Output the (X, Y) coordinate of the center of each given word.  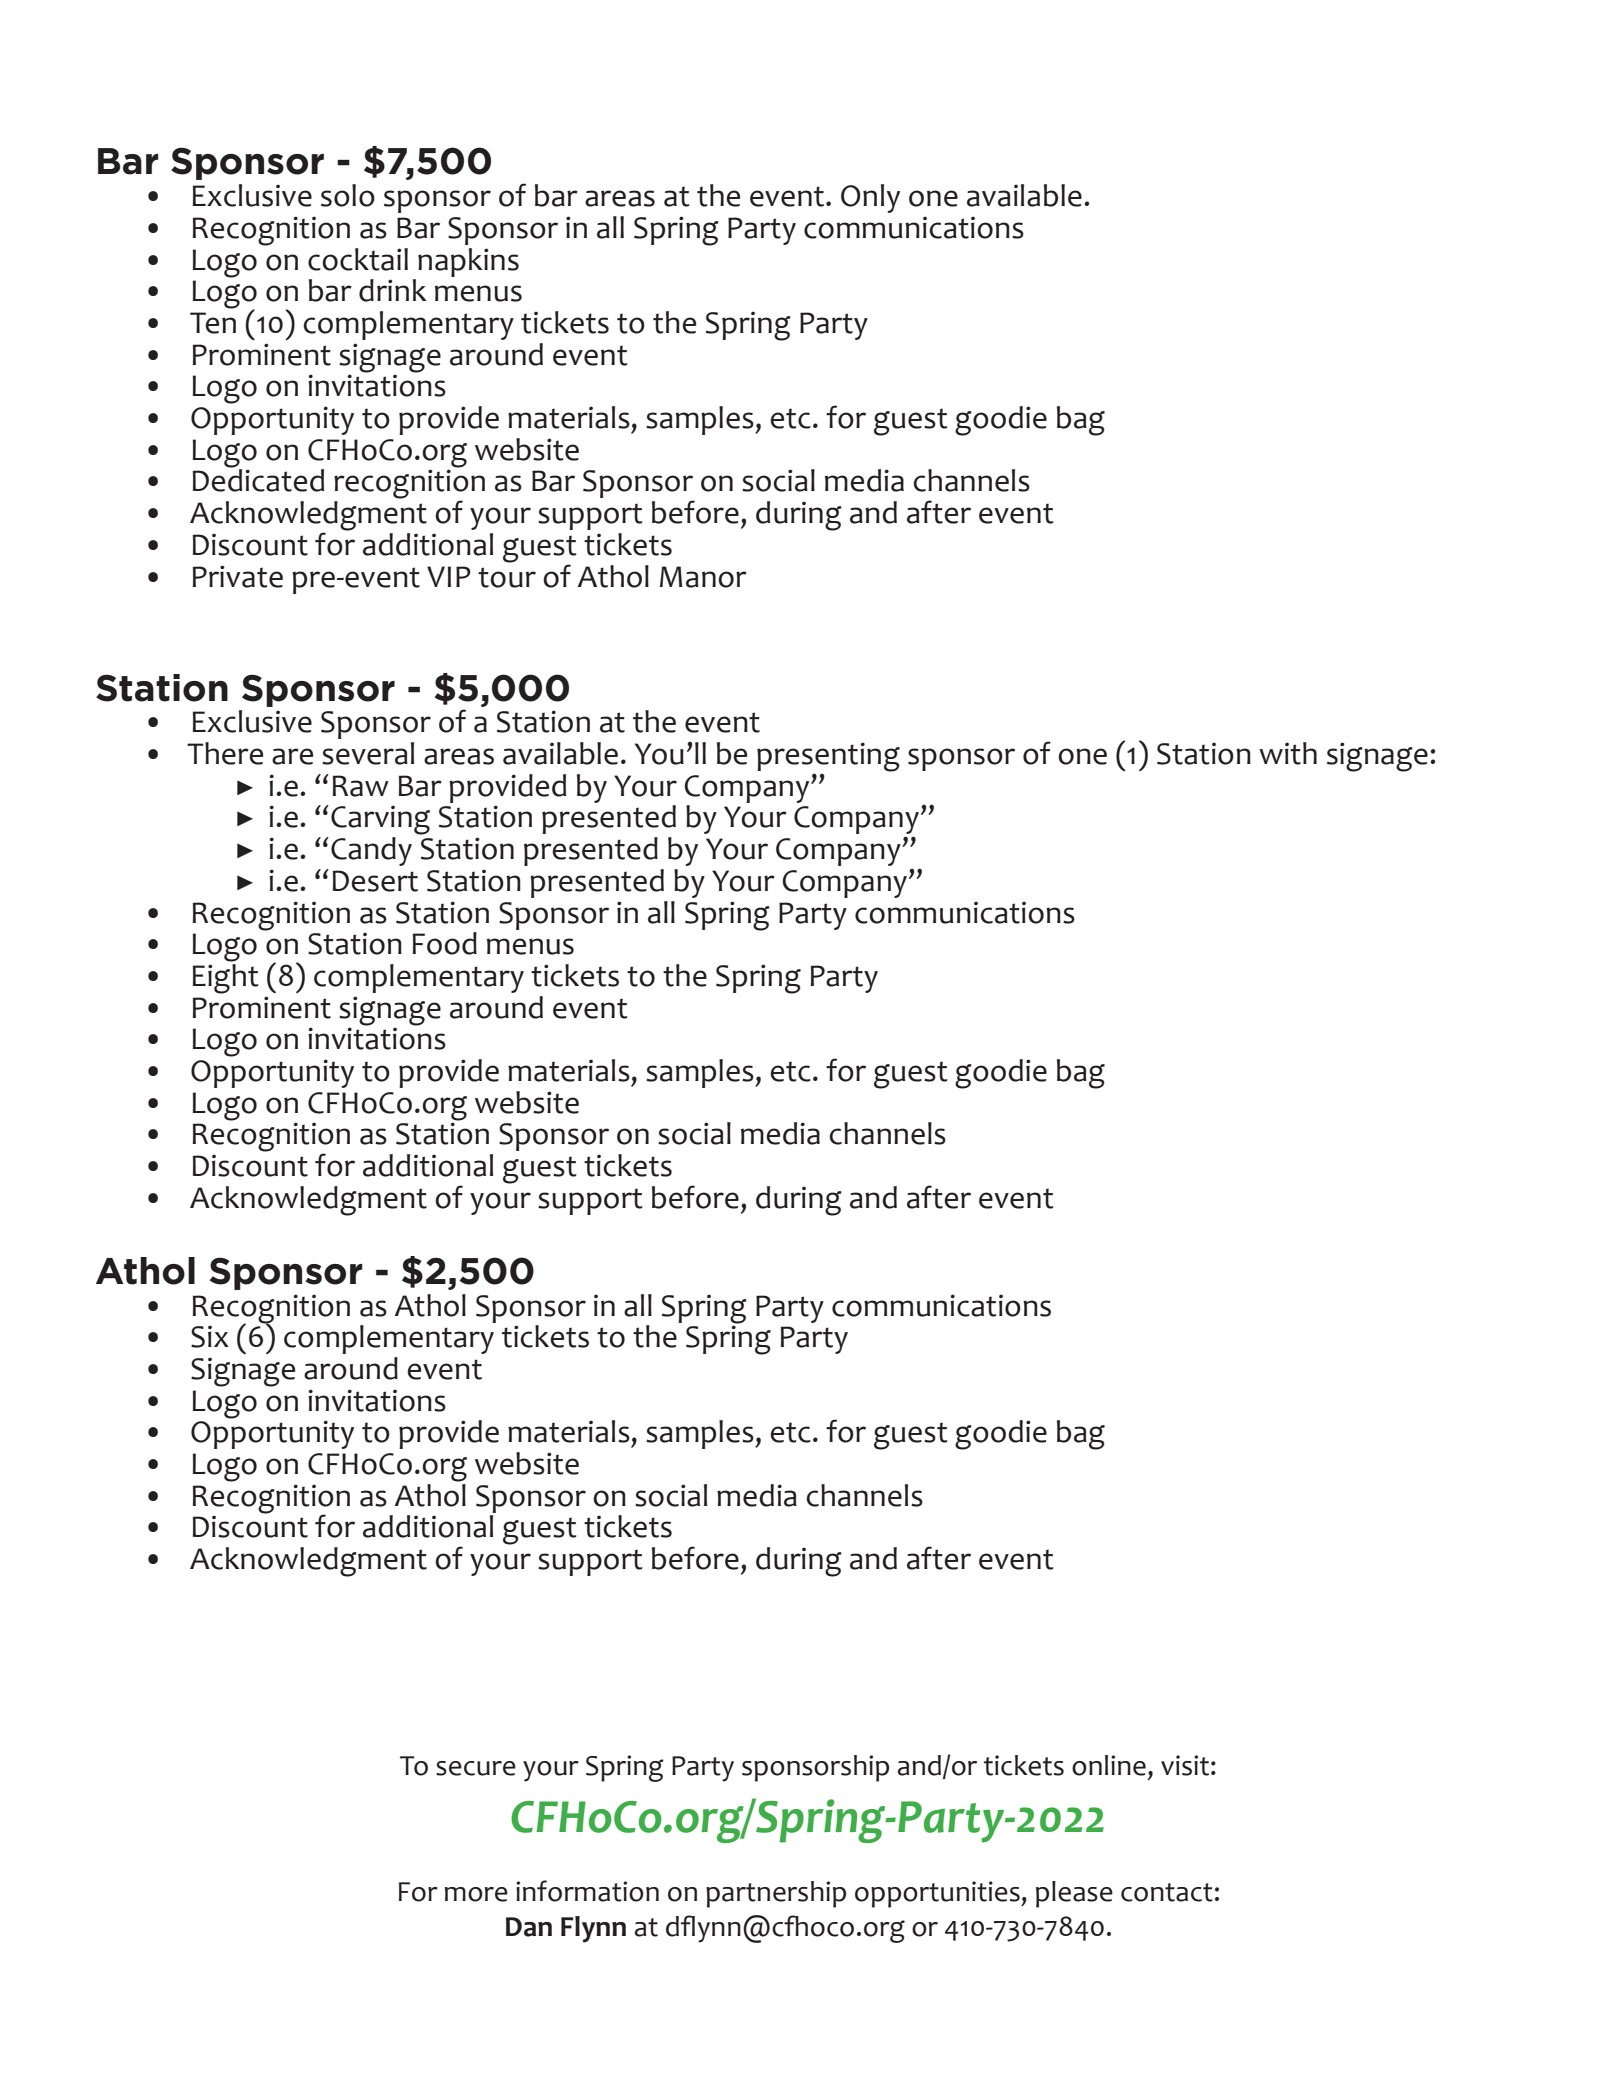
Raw (361, 786)
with (1288, 753)
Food (445, 943)
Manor (703, 577)
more (476, 1894)
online (1109, 1765)
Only (870, 198)
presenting (828, 758)
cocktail (358, 259)
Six (210, 1336)
